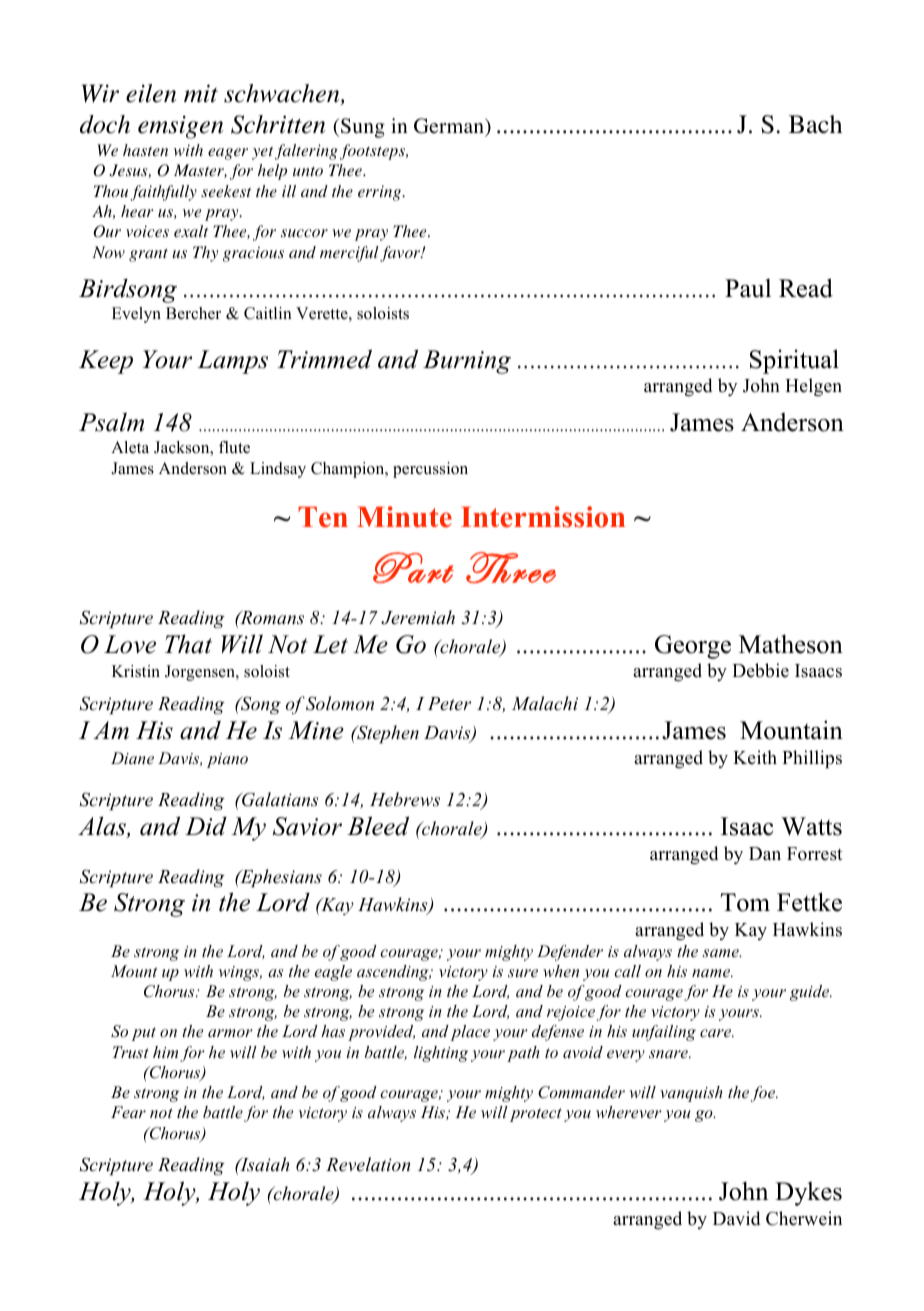  What do you see at coordinates (794, 361) in the screenshot?
I see `Spiritual` at bounding box center [794, 361].
